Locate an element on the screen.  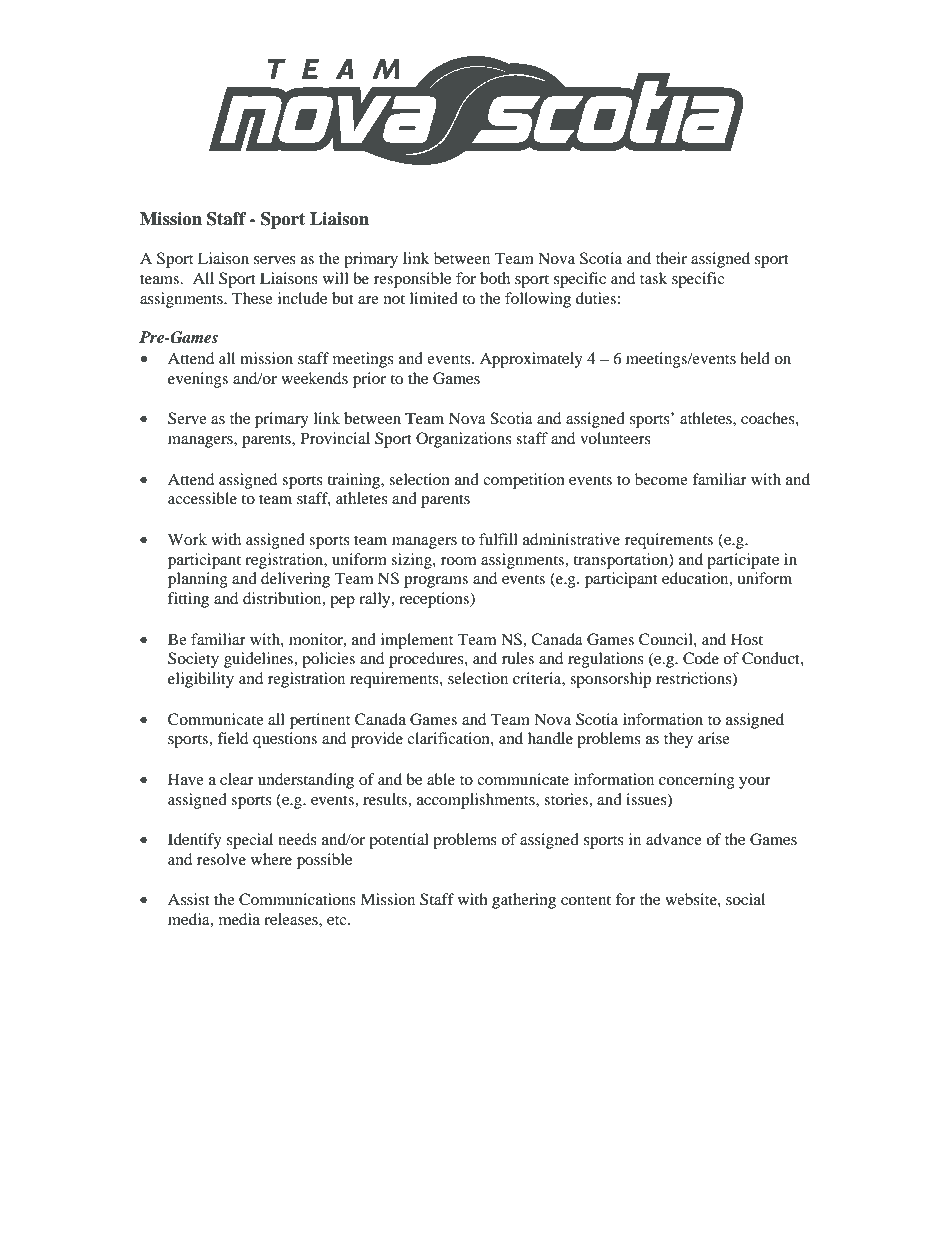
delivering is located at coordinates (295, 580).
